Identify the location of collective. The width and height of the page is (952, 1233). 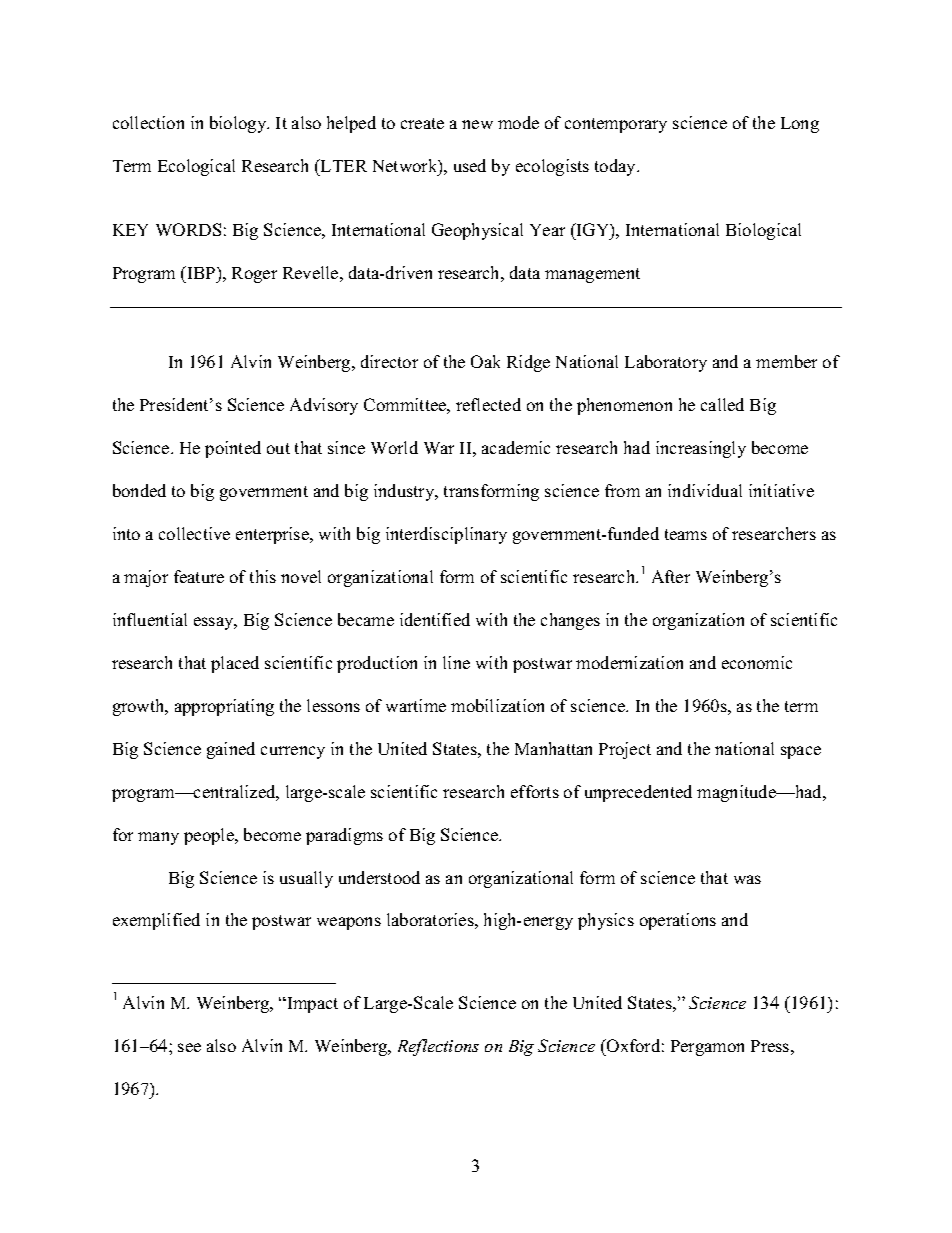
(194, 533).
